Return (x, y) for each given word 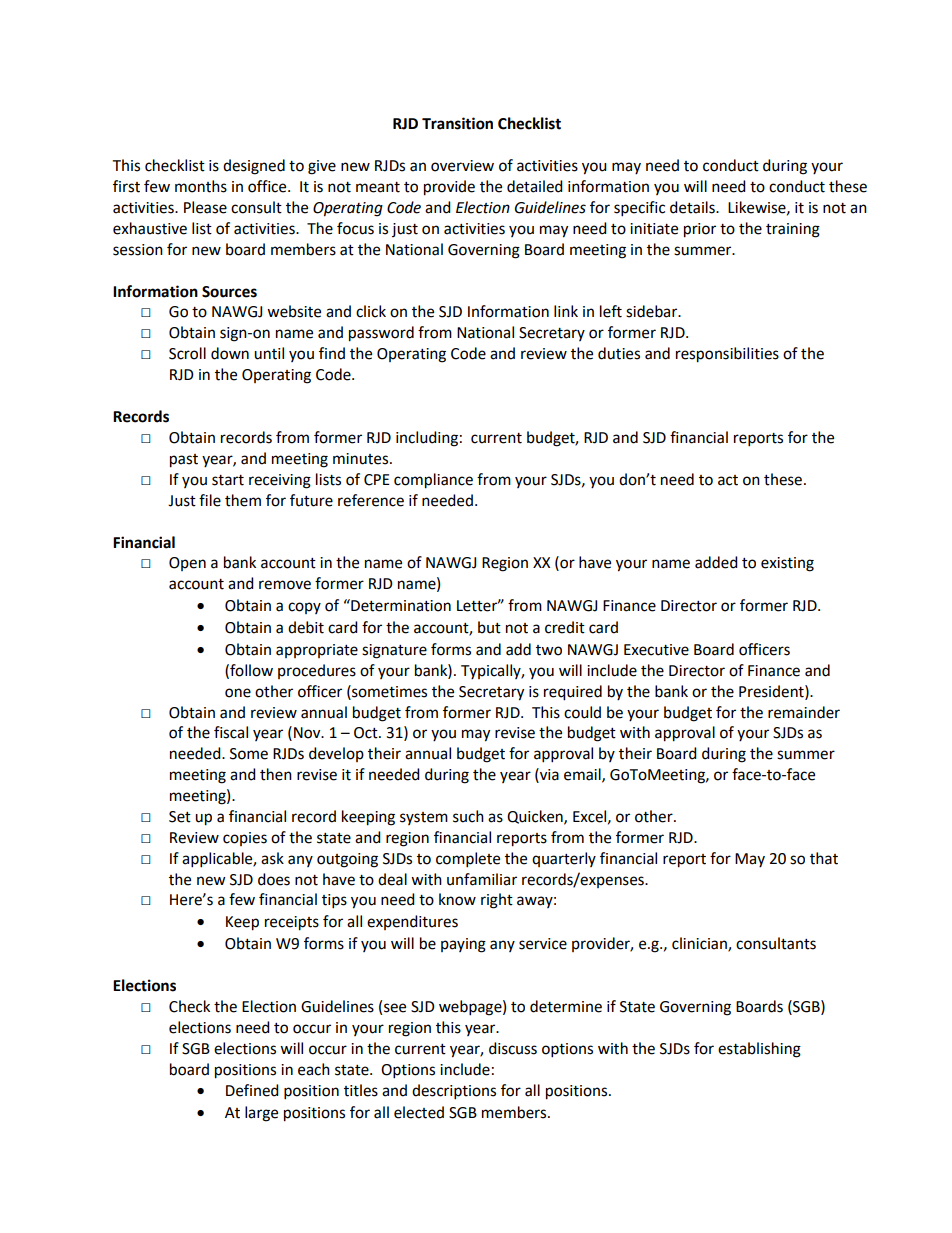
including (427, 439)
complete (468, 860)
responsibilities (727, 355)
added (716, 562)
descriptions (454, 1092)
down (230, 353)
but (489, 627)
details (693, 207)
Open (187, 564)
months (201, 186)
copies (245, 839)
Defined (252, 1090)
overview (462, 166)
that (824, 858)
